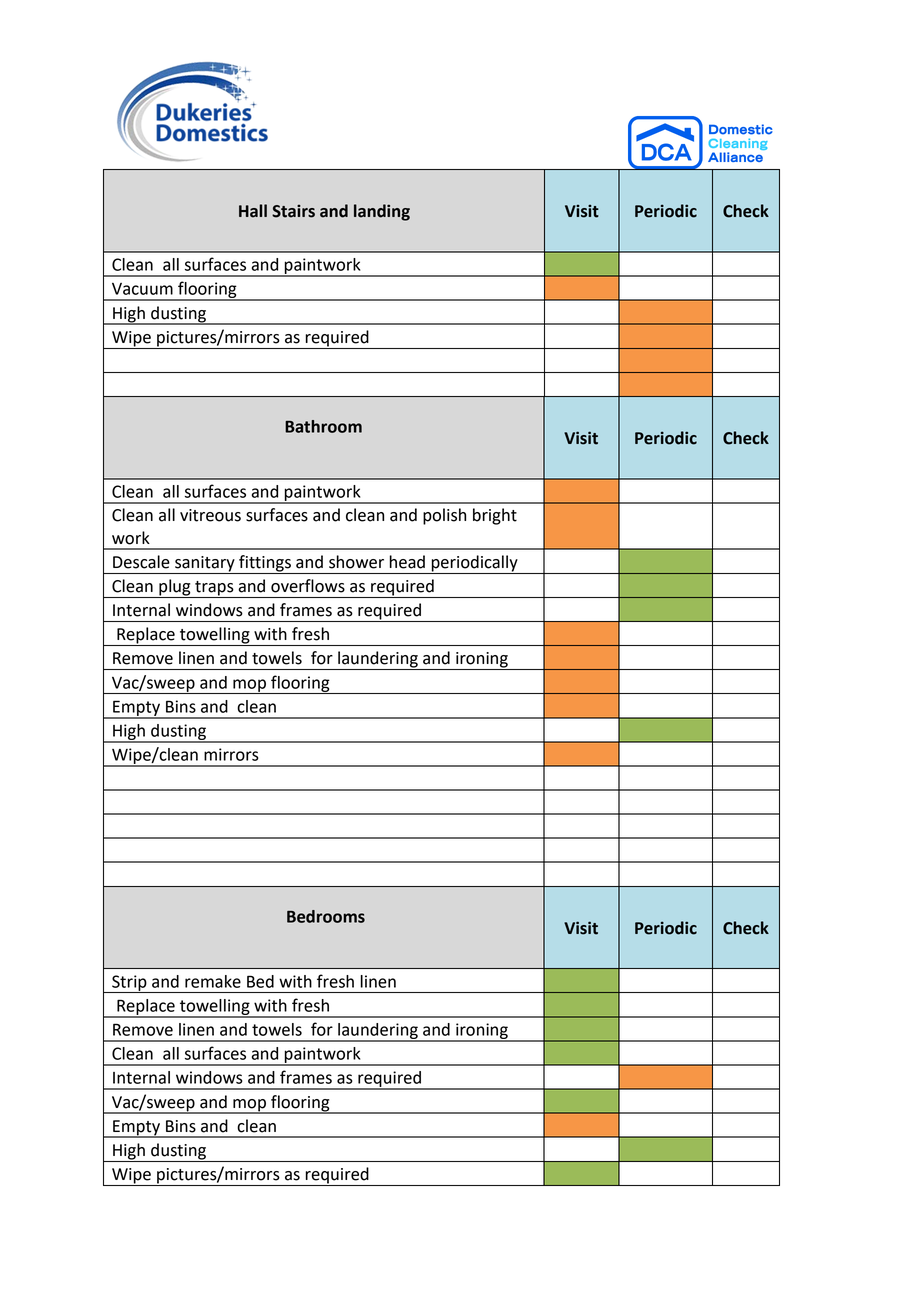 This screenshot has height=1308, width=924. I want to click on landing, so click(382, 212).
